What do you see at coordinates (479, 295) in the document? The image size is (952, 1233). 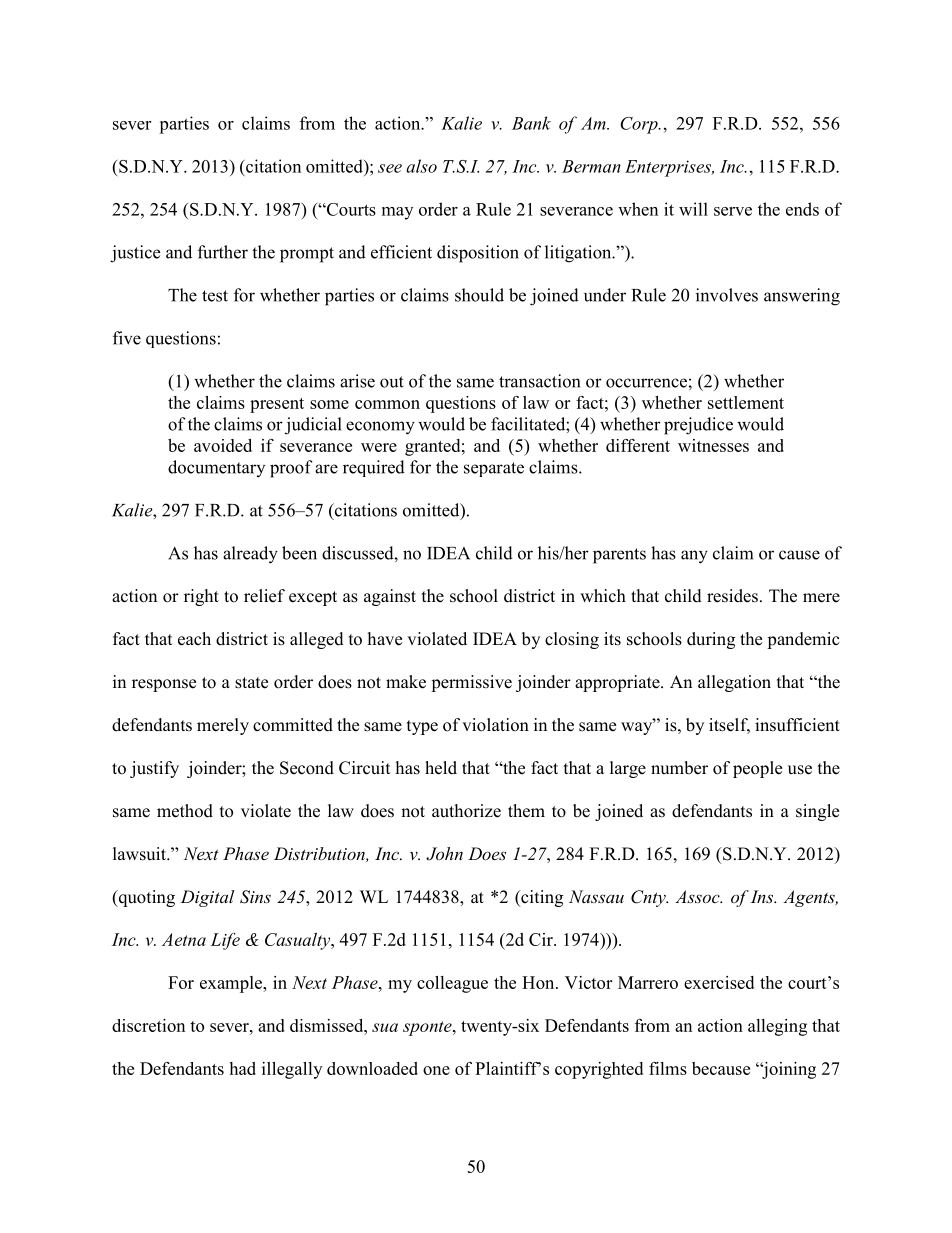 I see `should` at bounding box center [479, 295].
